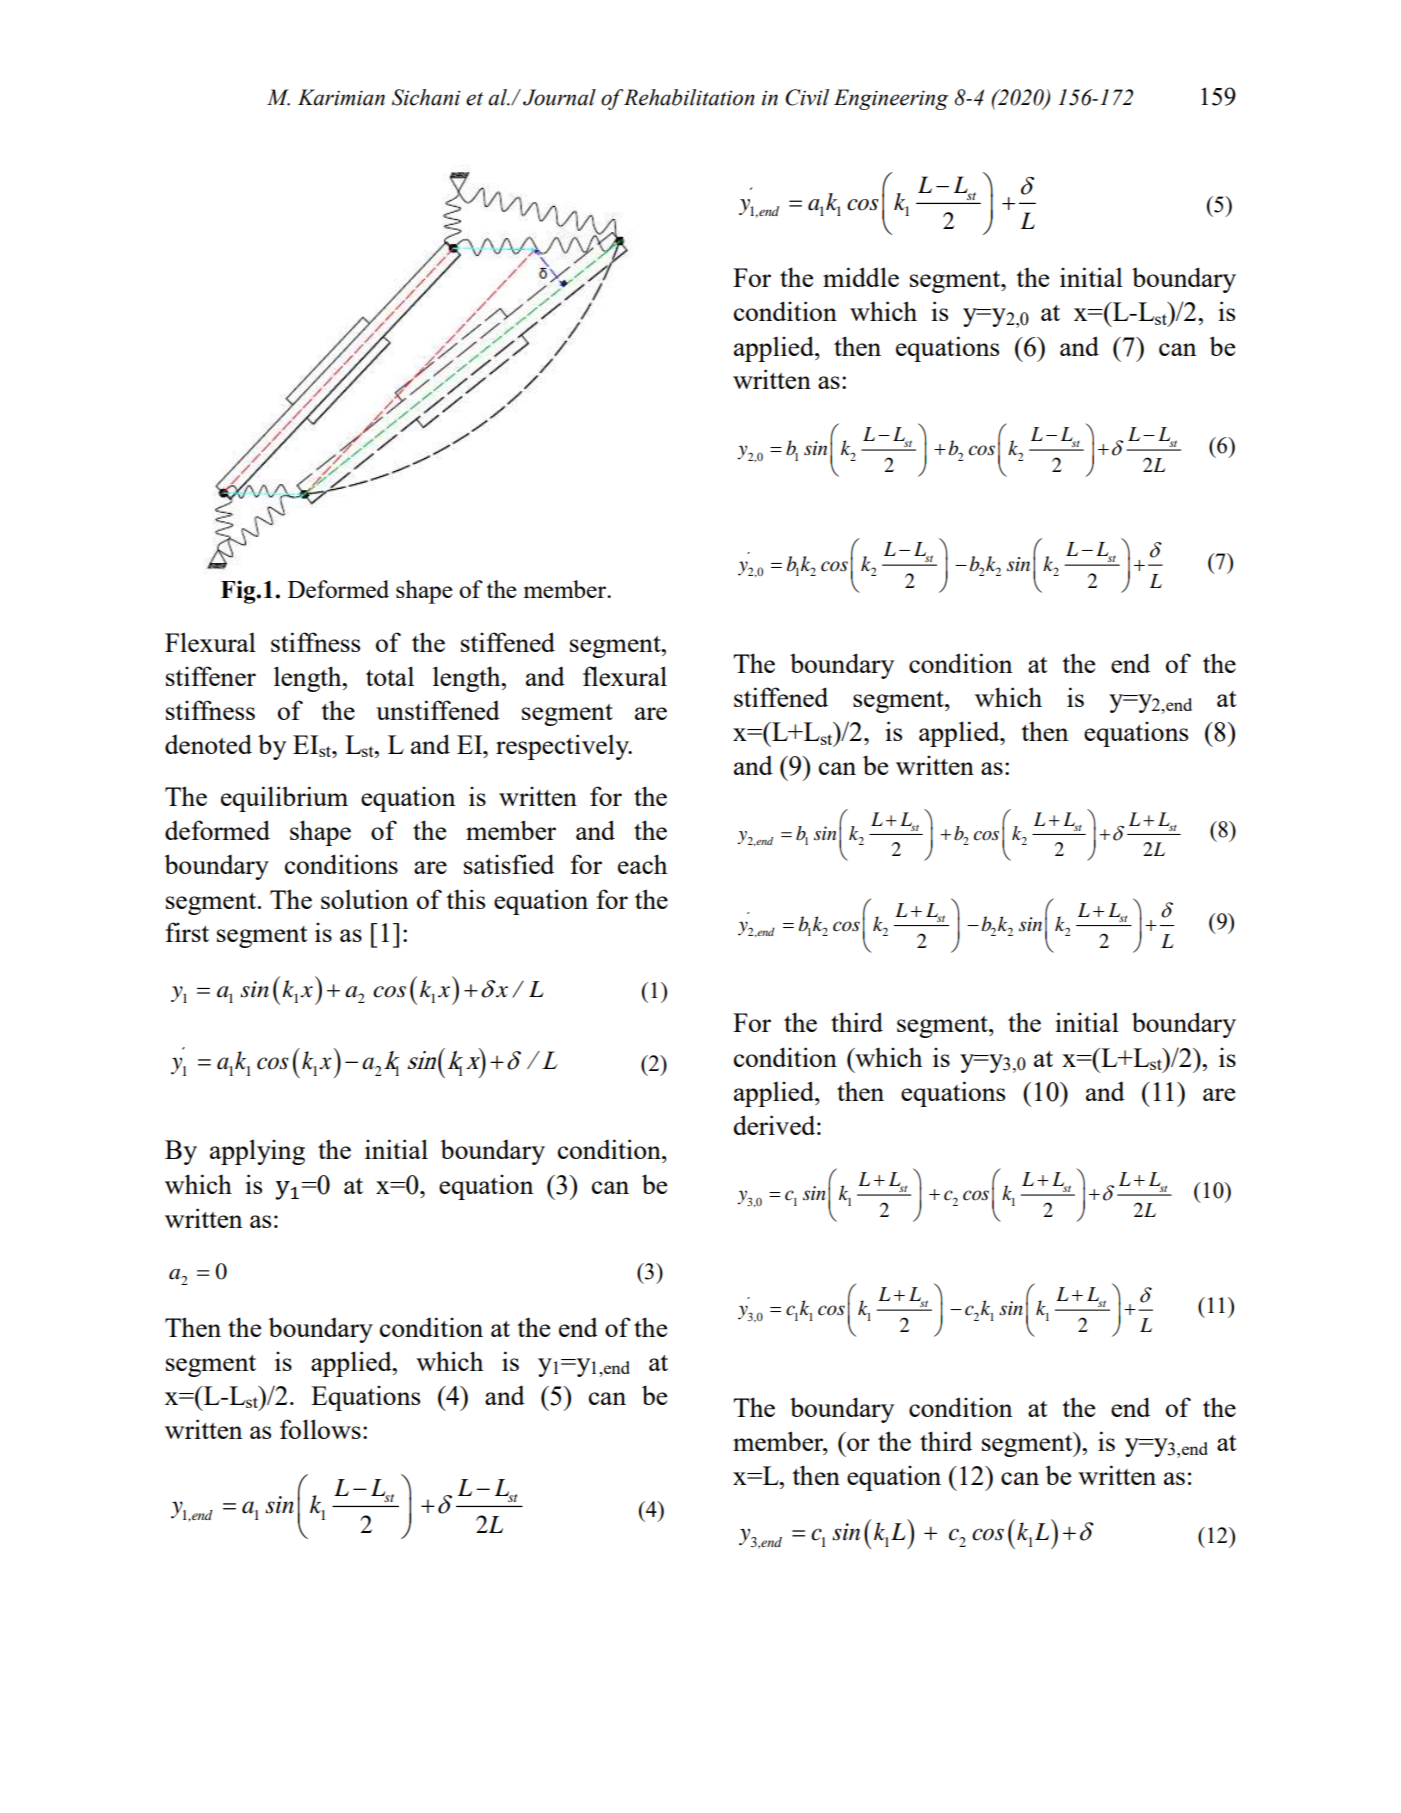 This document has width=1401, height=1813. What do you see at coordinates (465, 899) in the document?
I see `this` at bounding box center [465, 899].
